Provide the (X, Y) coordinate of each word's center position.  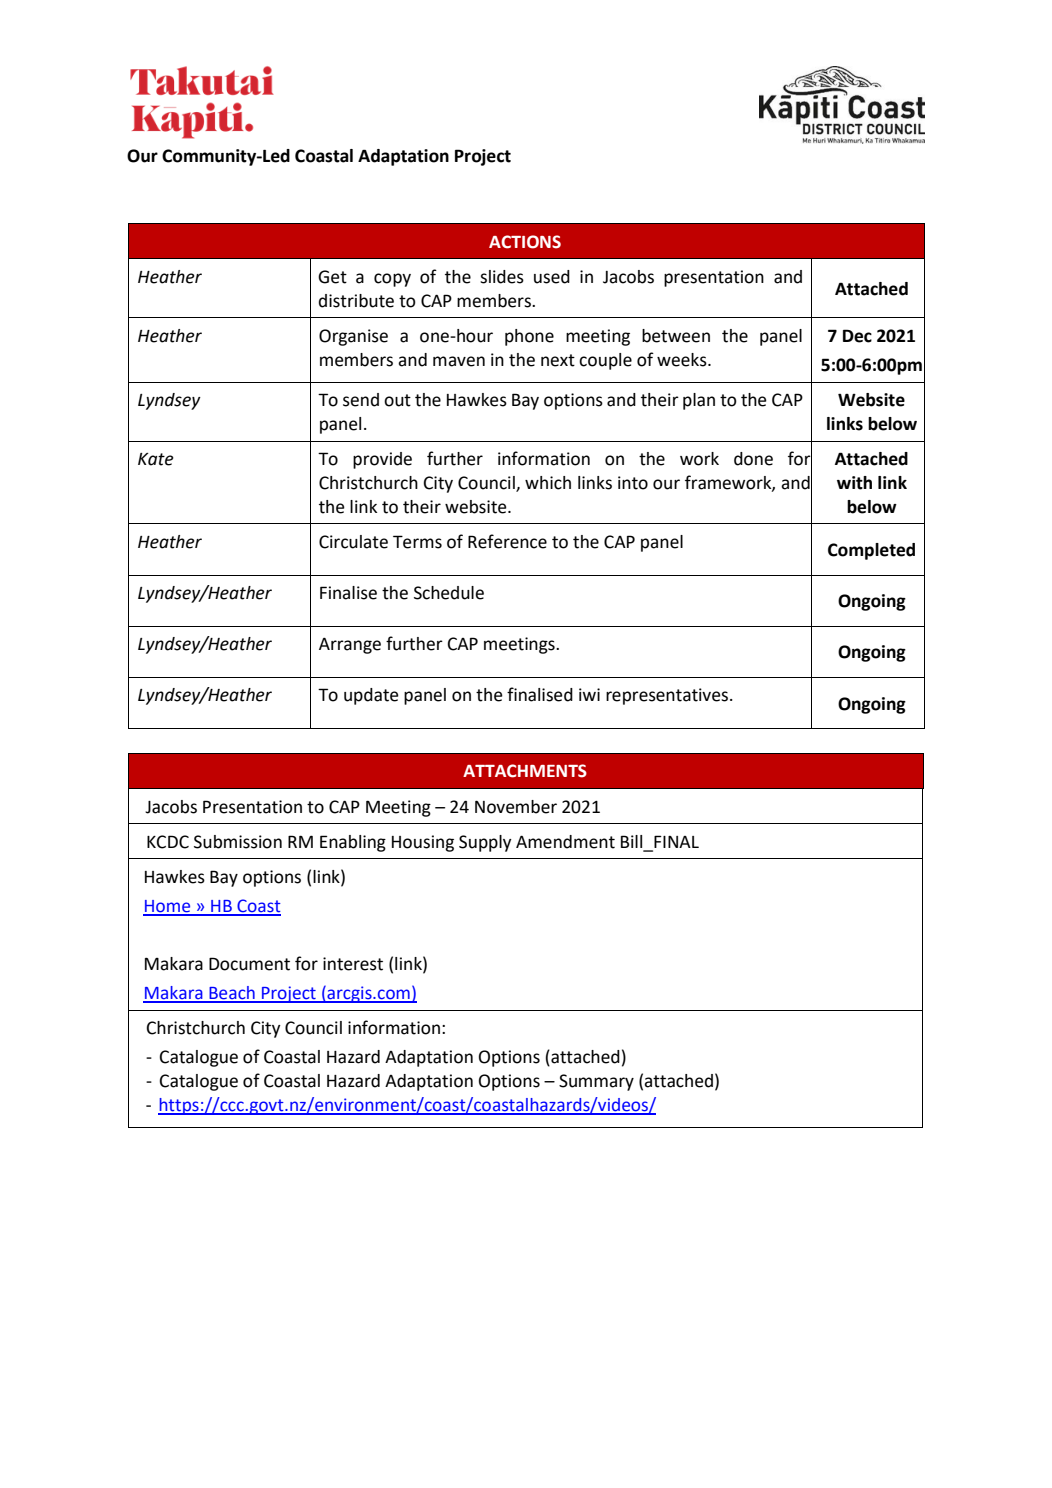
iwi (589, 694)
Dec (857, 336)
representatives (667, 696)
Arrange (350, 646)
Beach (232, 994)
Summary (596, 1082)
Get (332, 277)
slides (502, 277)
